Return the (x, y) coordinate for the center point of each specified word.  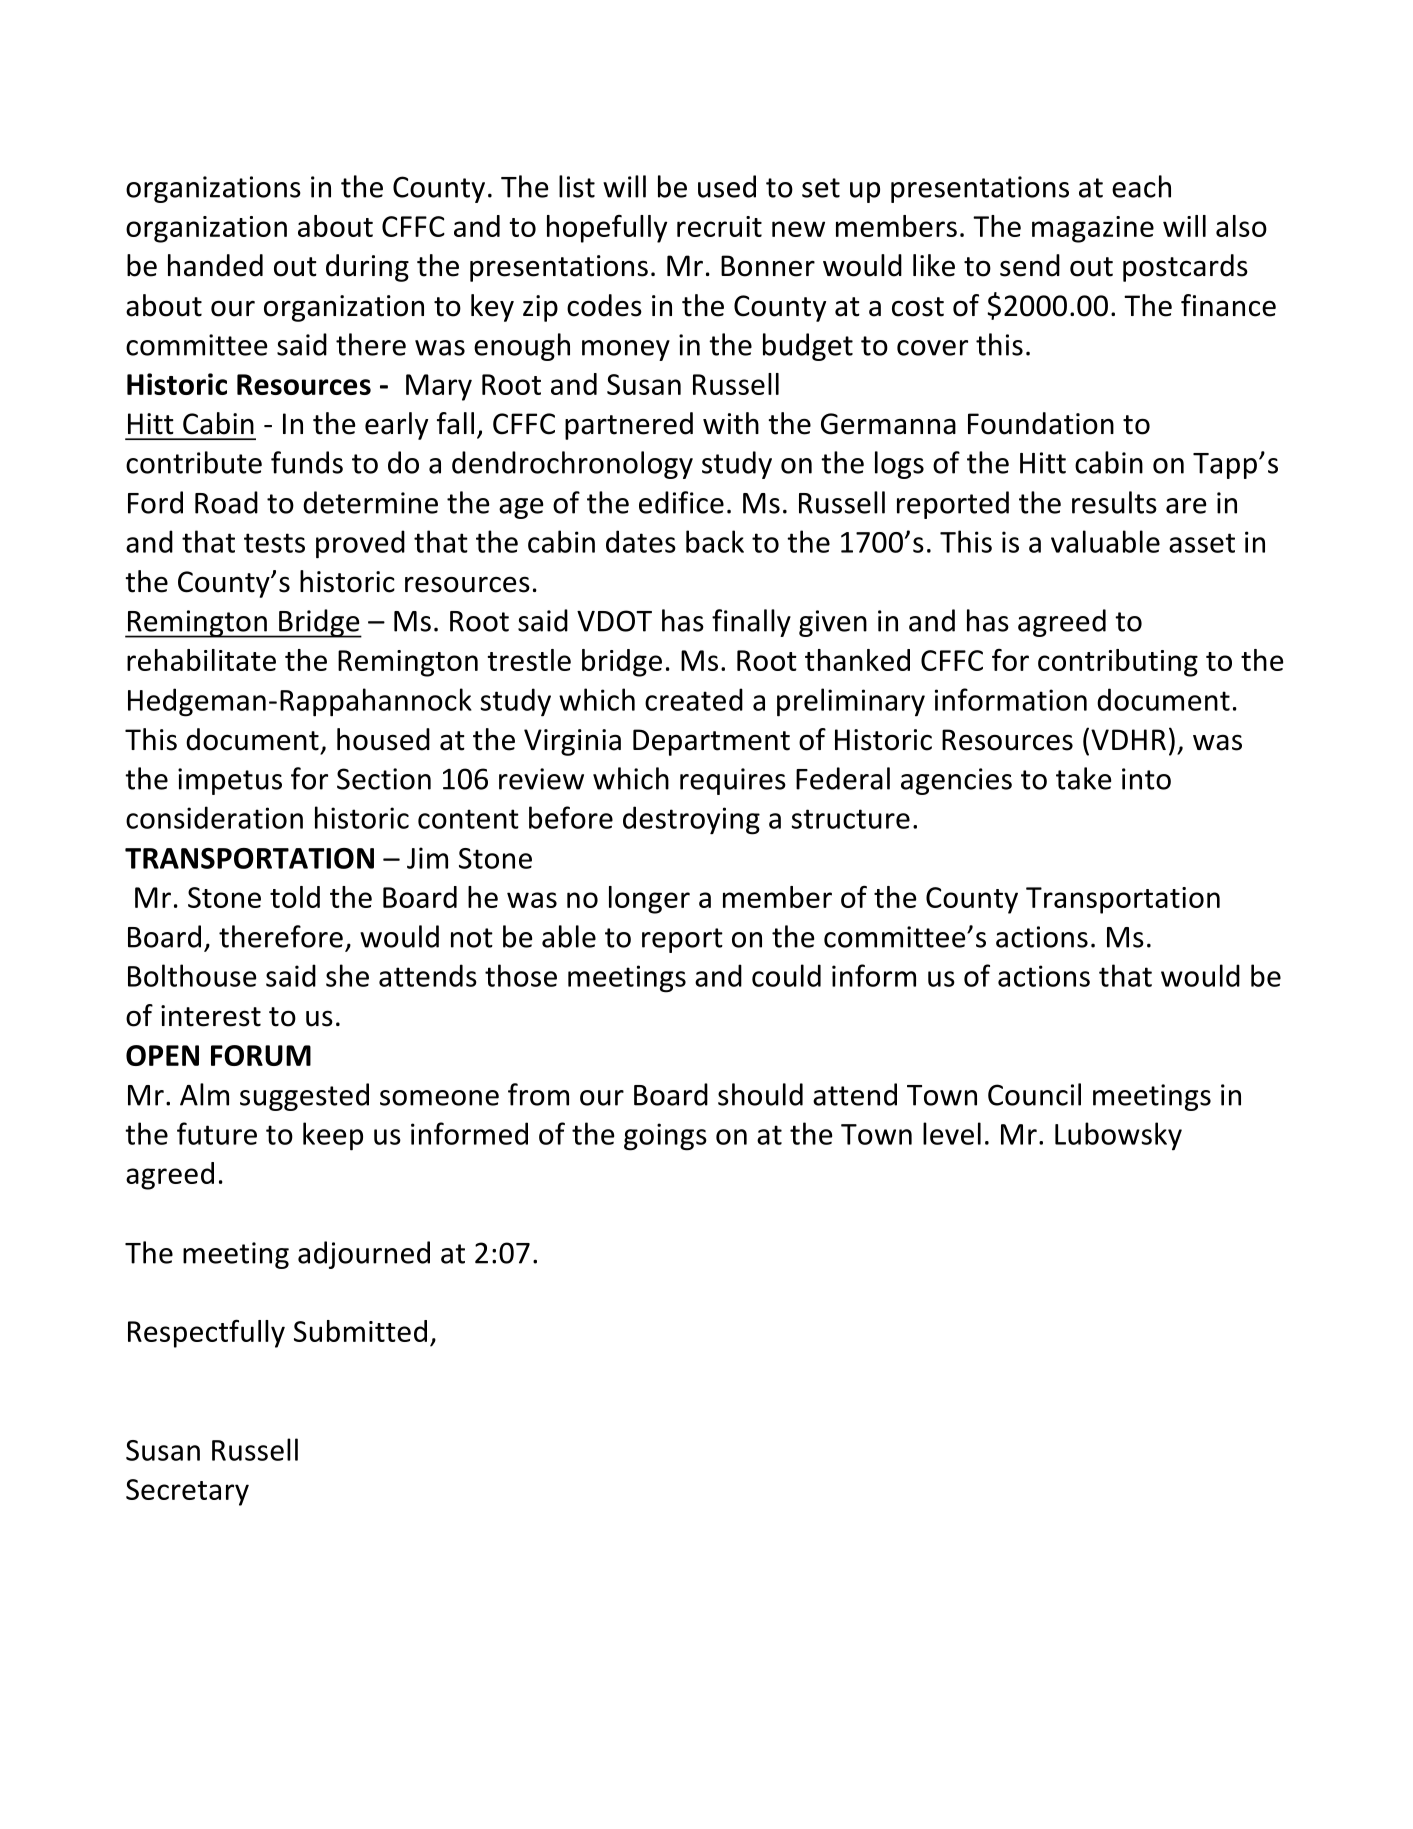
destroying (691, 820)
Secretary (187, 1492)
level (952, 1133)
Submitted (360, 1331)
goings (665, 1137)
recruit (719, 226)
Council (1034, 1094)
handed (215, 265)
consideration (214, 817)
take (1083, 778)
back (715, 541)
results (1114, 502)
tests (274, 543)
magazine (1093, 229)
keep (333, 1136)
